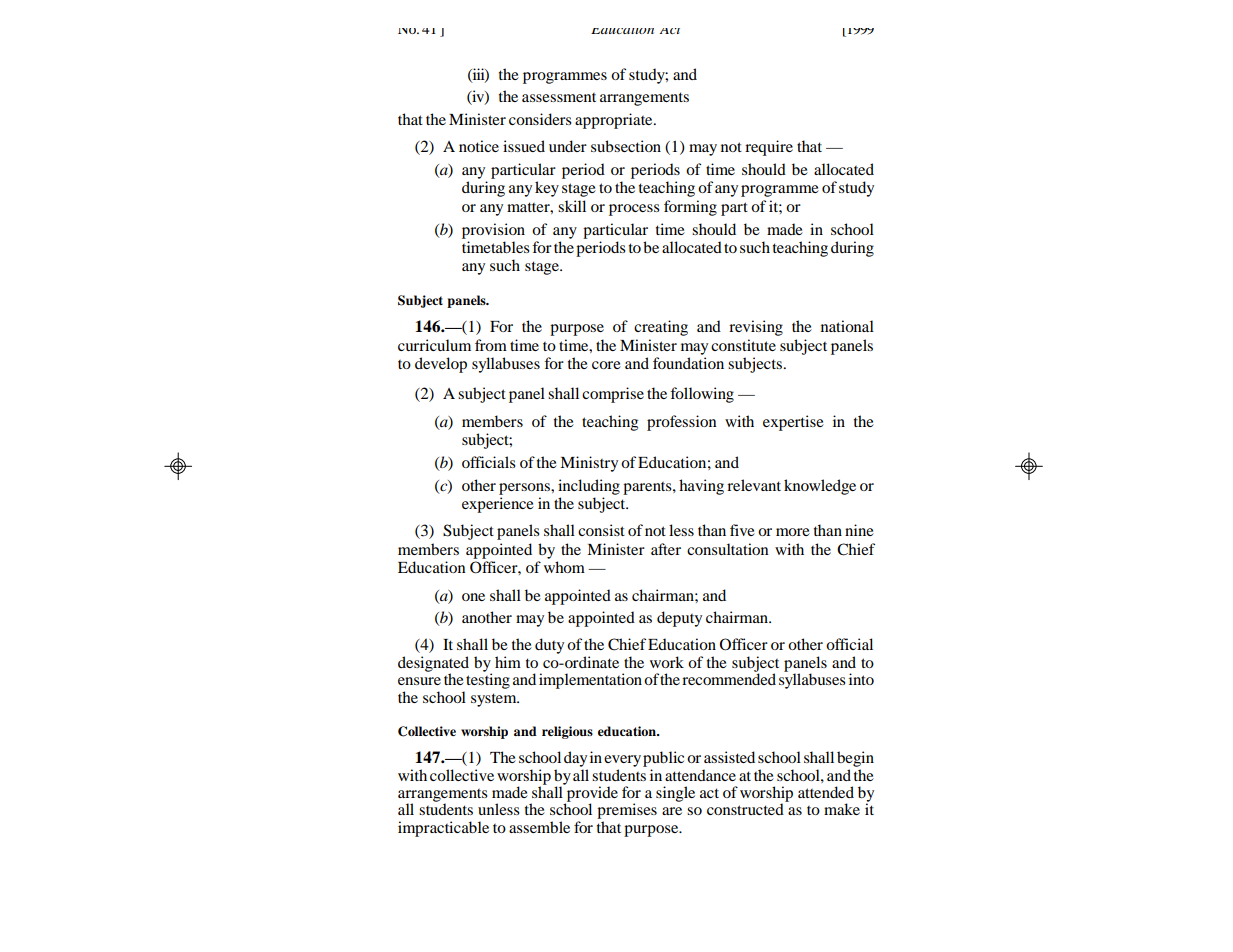  What do you see at coordinates (847, 326) in the screenshot?
I see `national` at bounding box center [847, 326].
